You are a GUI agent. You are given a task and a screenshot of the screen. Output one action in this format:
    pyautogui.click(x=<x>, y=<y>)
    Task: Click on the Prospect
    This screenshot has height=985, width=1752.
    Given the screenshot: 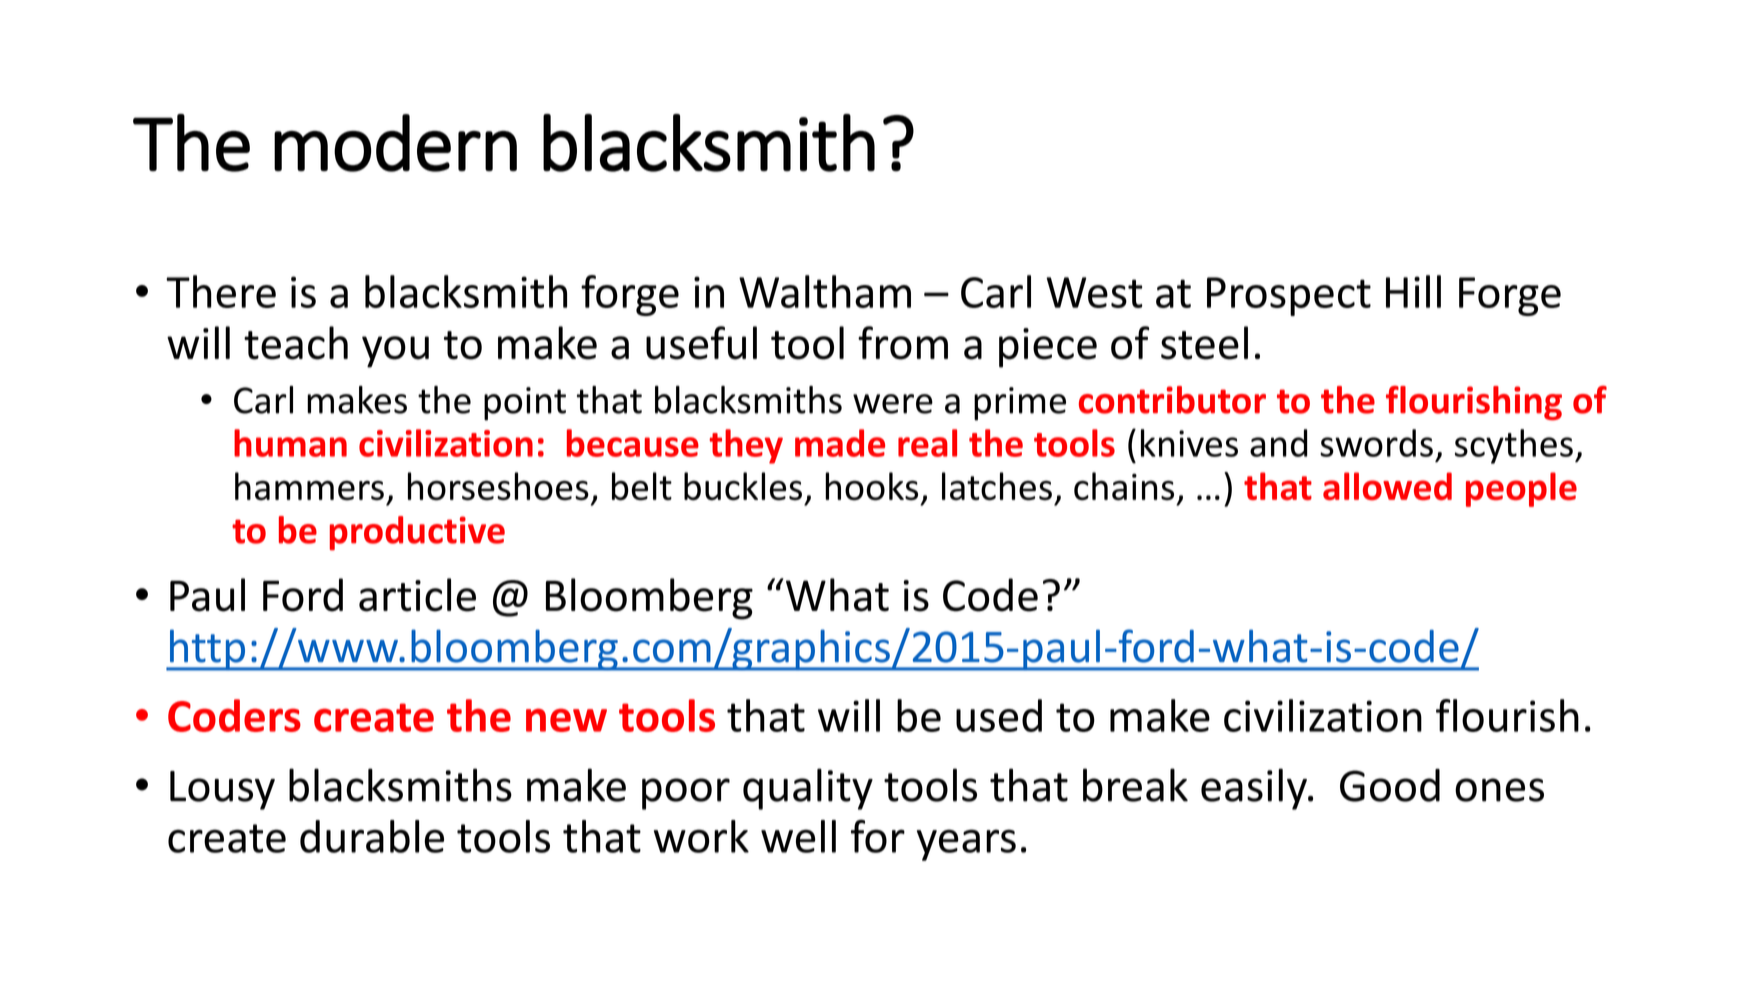 What is the action you would take?
    pyautogui.click(x=1289, y=296)
